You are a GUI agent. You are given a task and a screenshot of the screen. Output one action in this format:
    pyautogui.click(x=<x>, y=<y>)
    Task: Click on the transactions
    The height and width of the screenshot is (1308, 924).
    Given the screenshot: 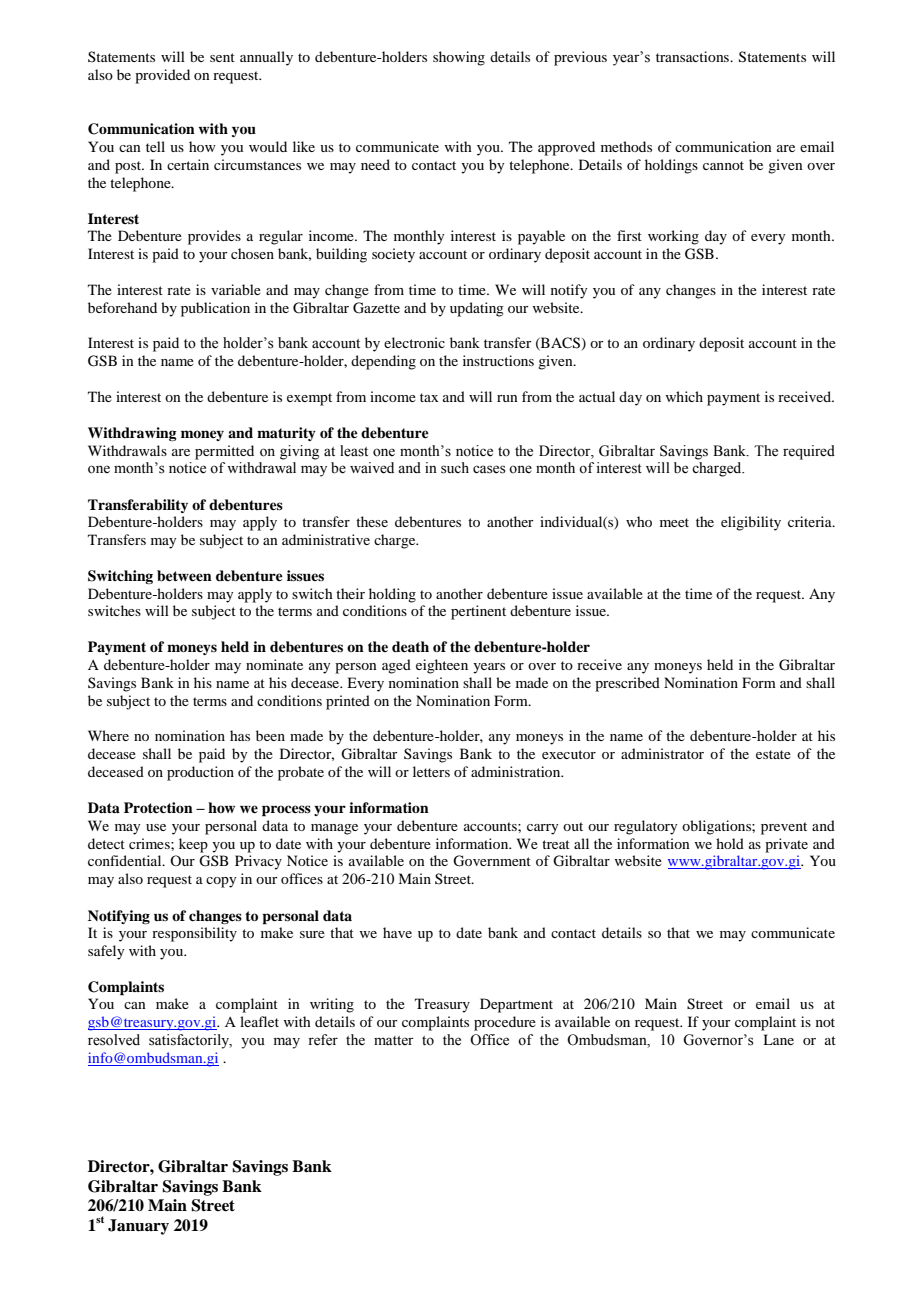 What is the action you would take?
    pyautogui.click(x=694, y=56)
